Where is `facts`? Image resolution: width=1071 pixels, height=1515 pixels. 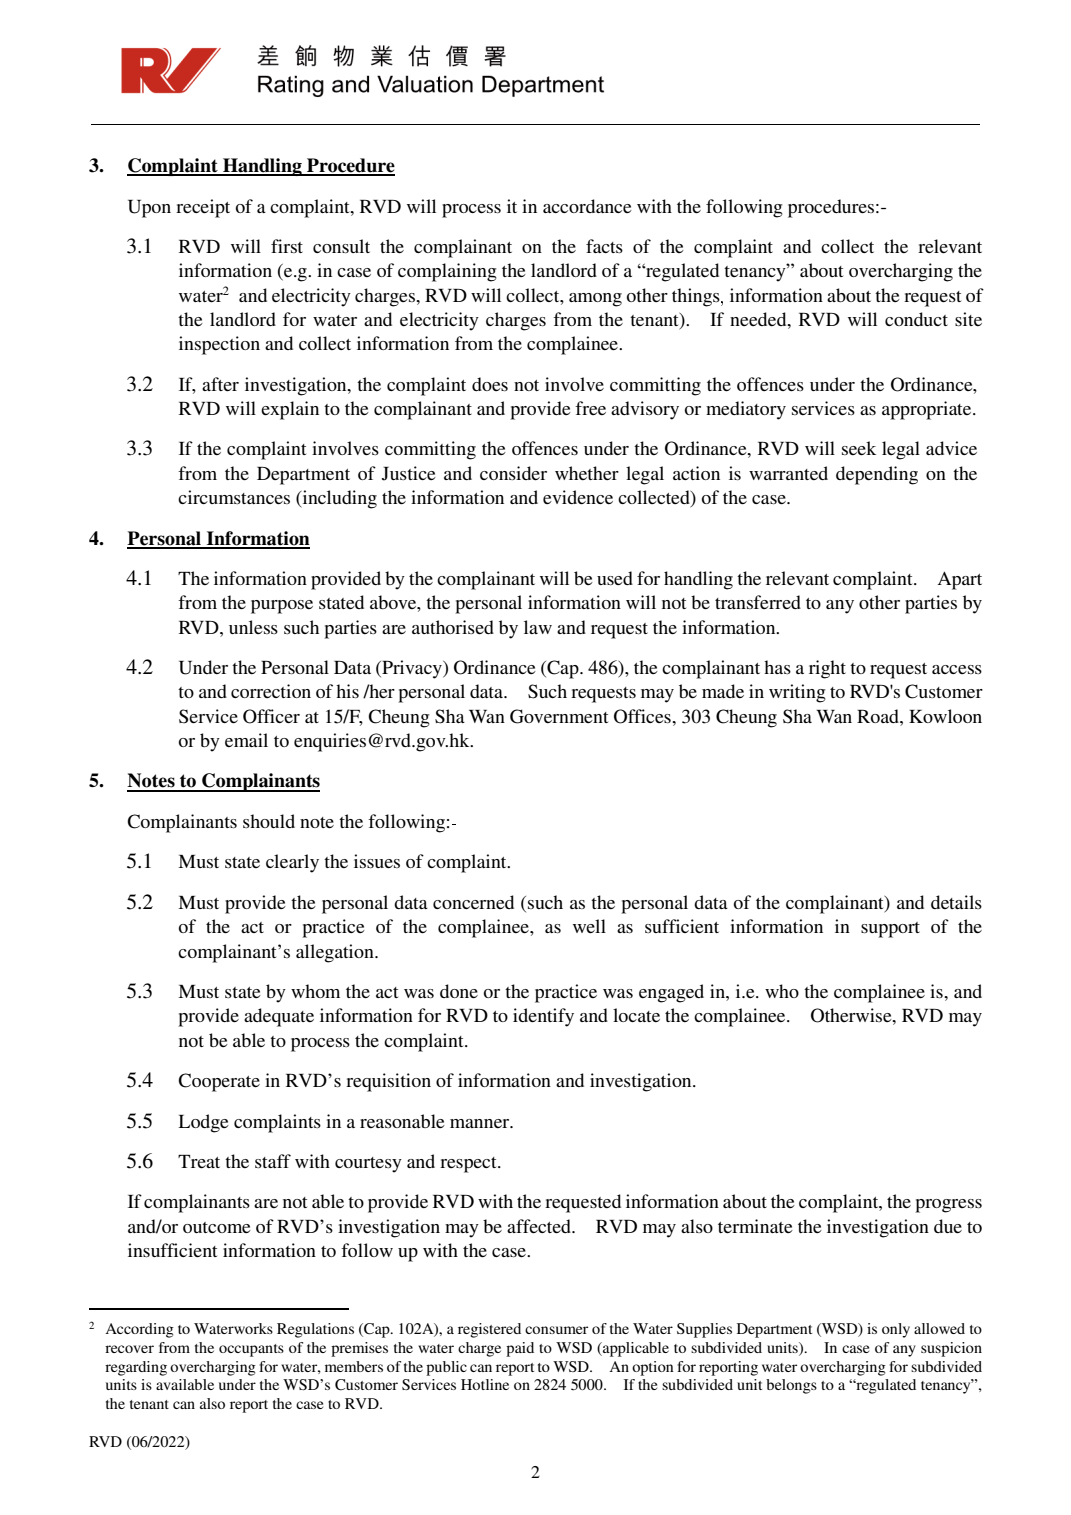
facts is located at coordinates (604, 246).
